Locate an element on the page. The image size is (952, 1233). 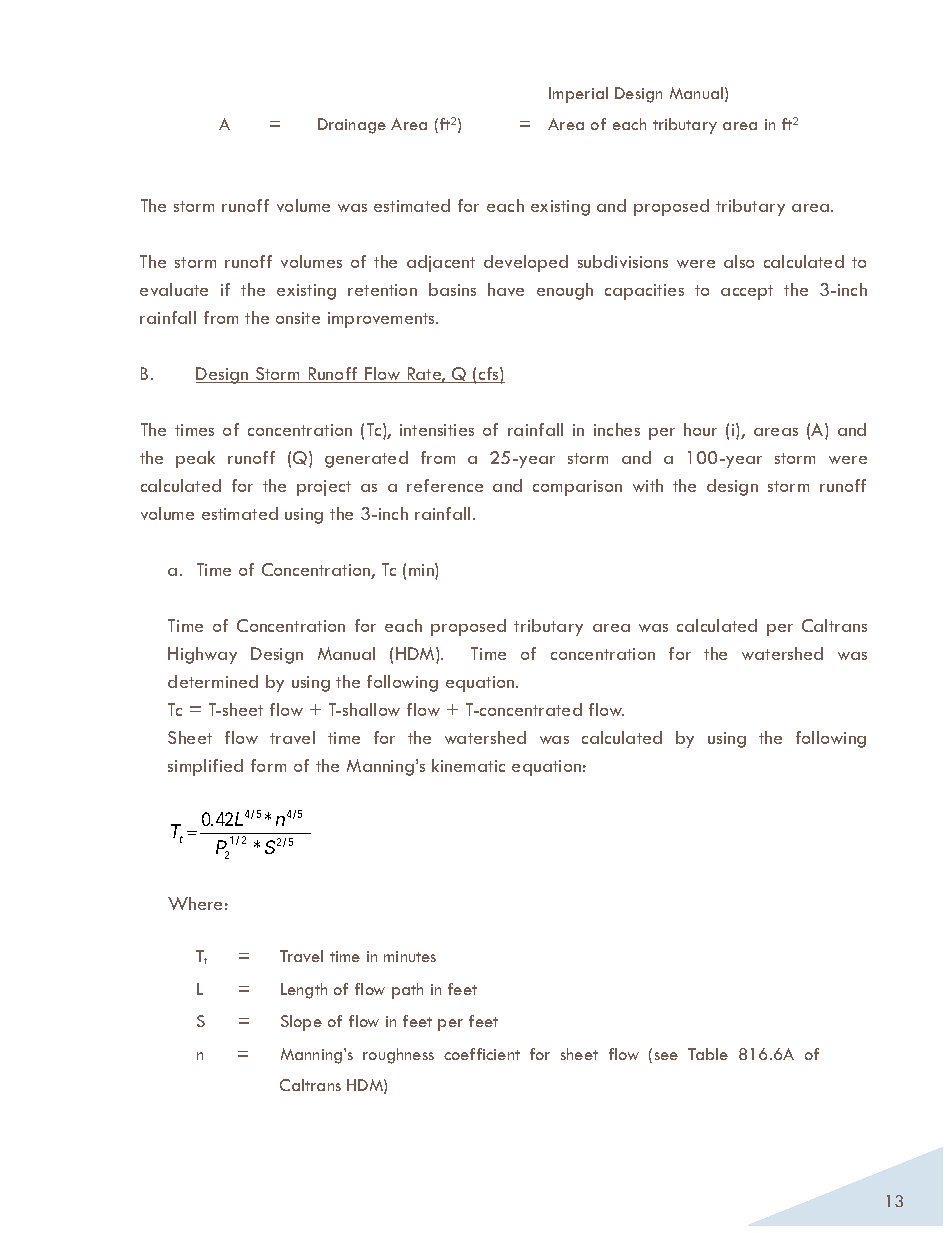
subdivisions is located at coordinates (623, 261).
